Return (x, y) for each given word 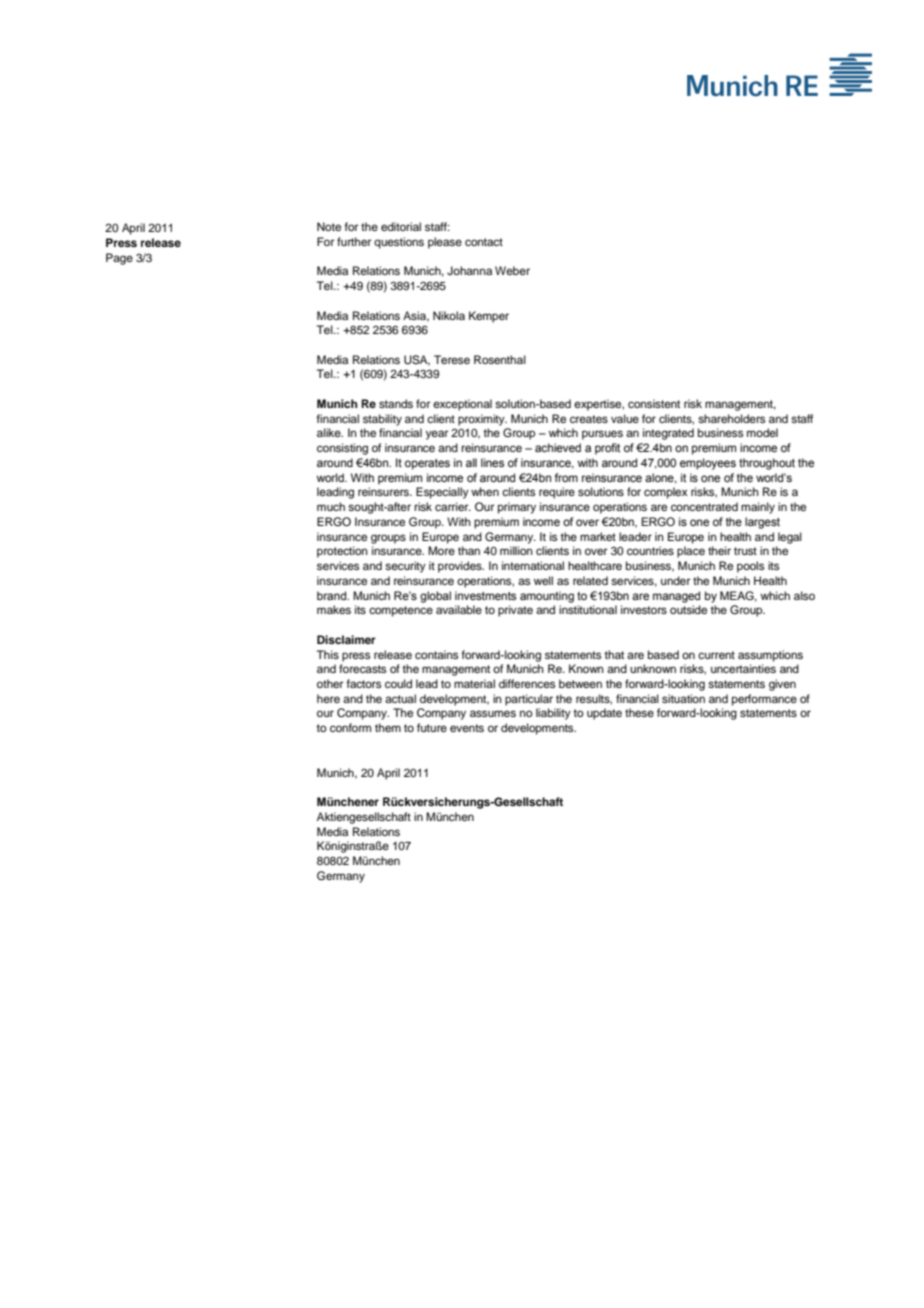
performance (764, 700)
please (445, 243)
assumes (493, 713)
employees (708, 464)
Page (119, 259)
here (328, 698)
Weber (512, 270)
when (485, 491)
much (331, 506)
